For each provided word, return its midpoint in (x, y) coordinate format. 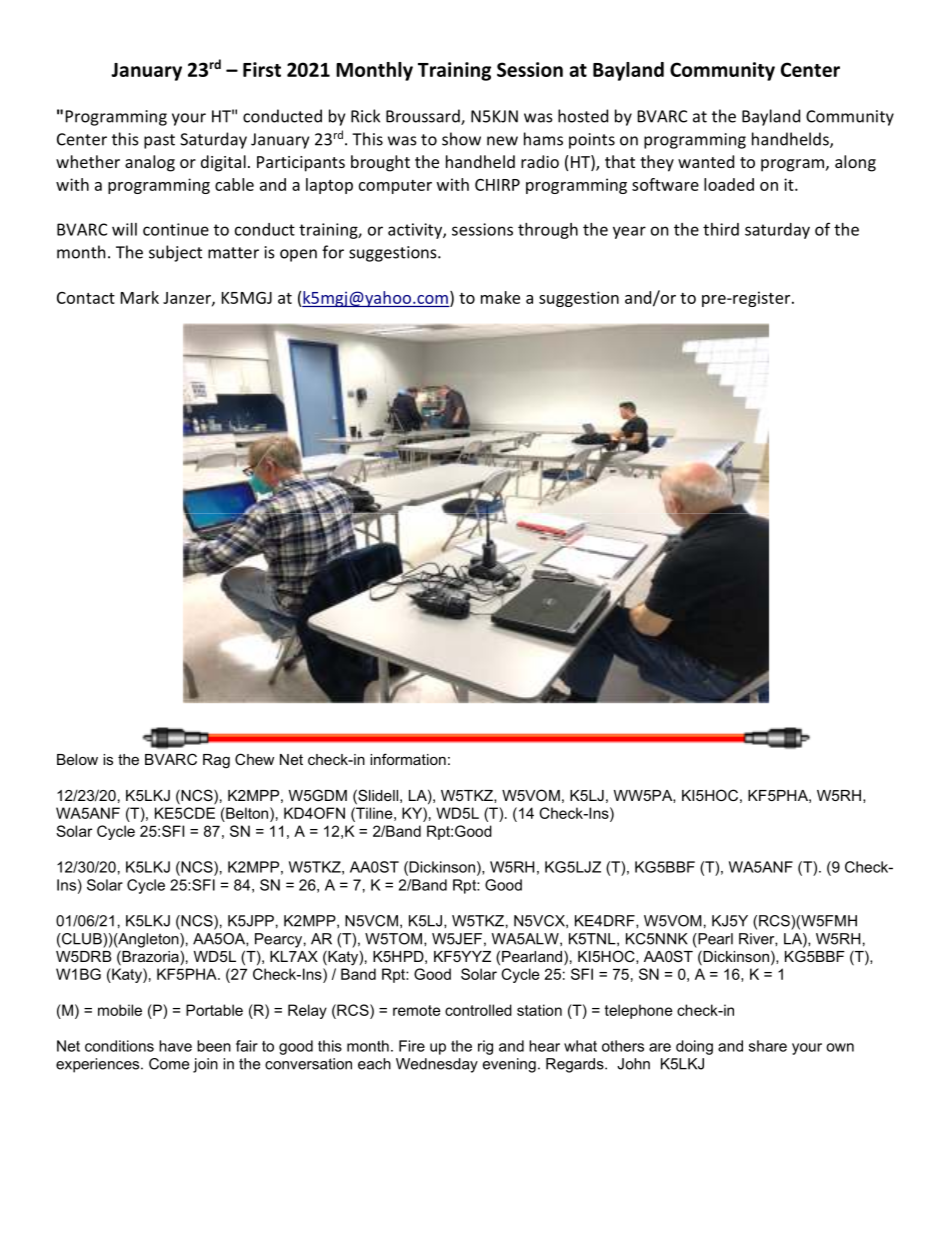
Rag (216, 761)
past (159, 141)
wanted (706, 161)
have (175, 1046)
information (408, 759)
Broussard (424, 117)
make (500, 297)
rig (485, 1047)
